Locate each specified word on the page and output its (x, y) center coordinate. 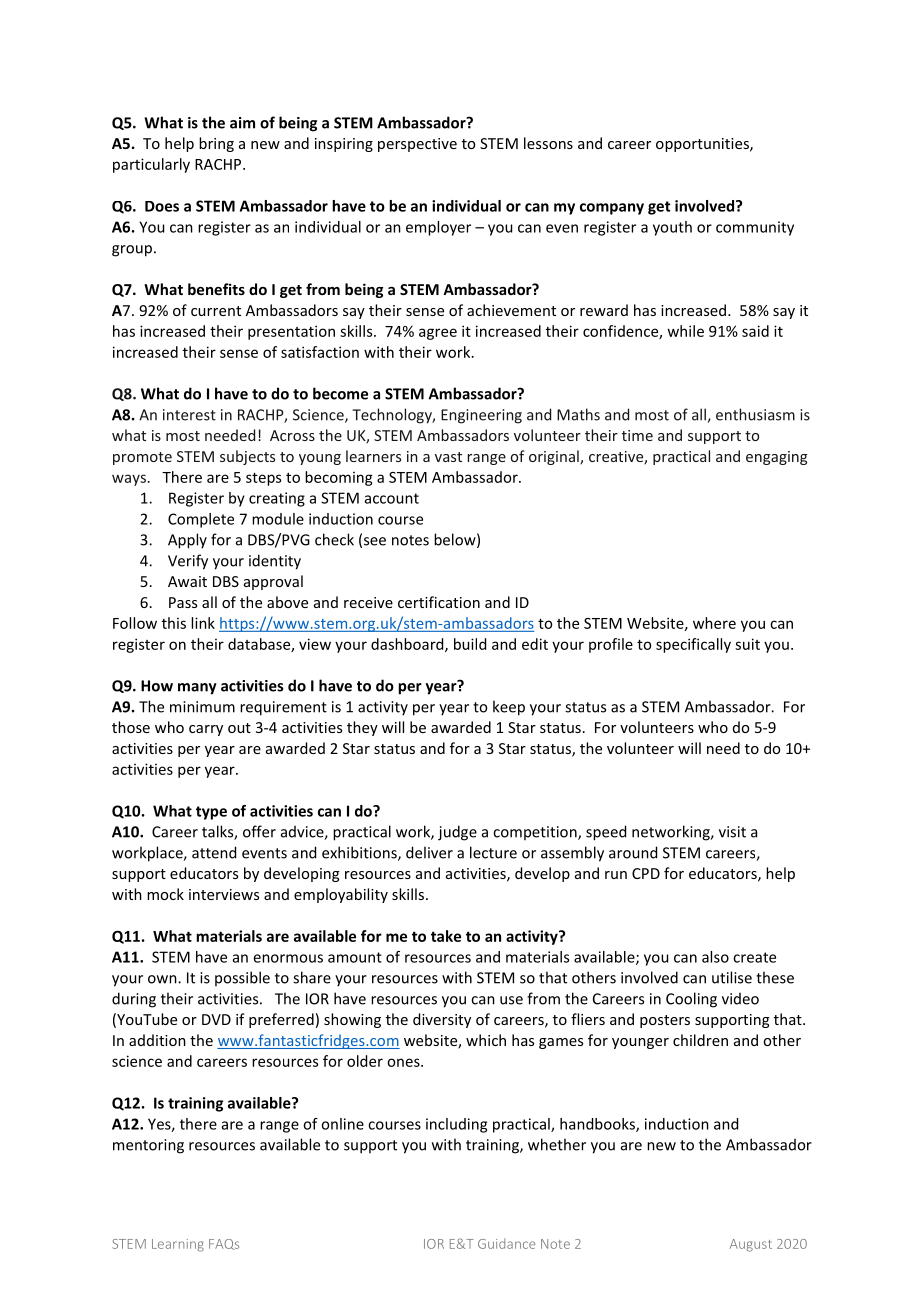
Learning (178, 1245)
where (714, 623)
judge (457, 833)
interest (189, 415)
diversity (442, 1020)
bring (216, 144)
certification (439, 602)
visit (732, 832)
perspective (417, 145)
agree (438, 334)
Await (187, 581)
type (211, 813)
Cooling (691, 1000)
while (685, 331)
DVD (216, 1019)
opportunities (703, 145)
